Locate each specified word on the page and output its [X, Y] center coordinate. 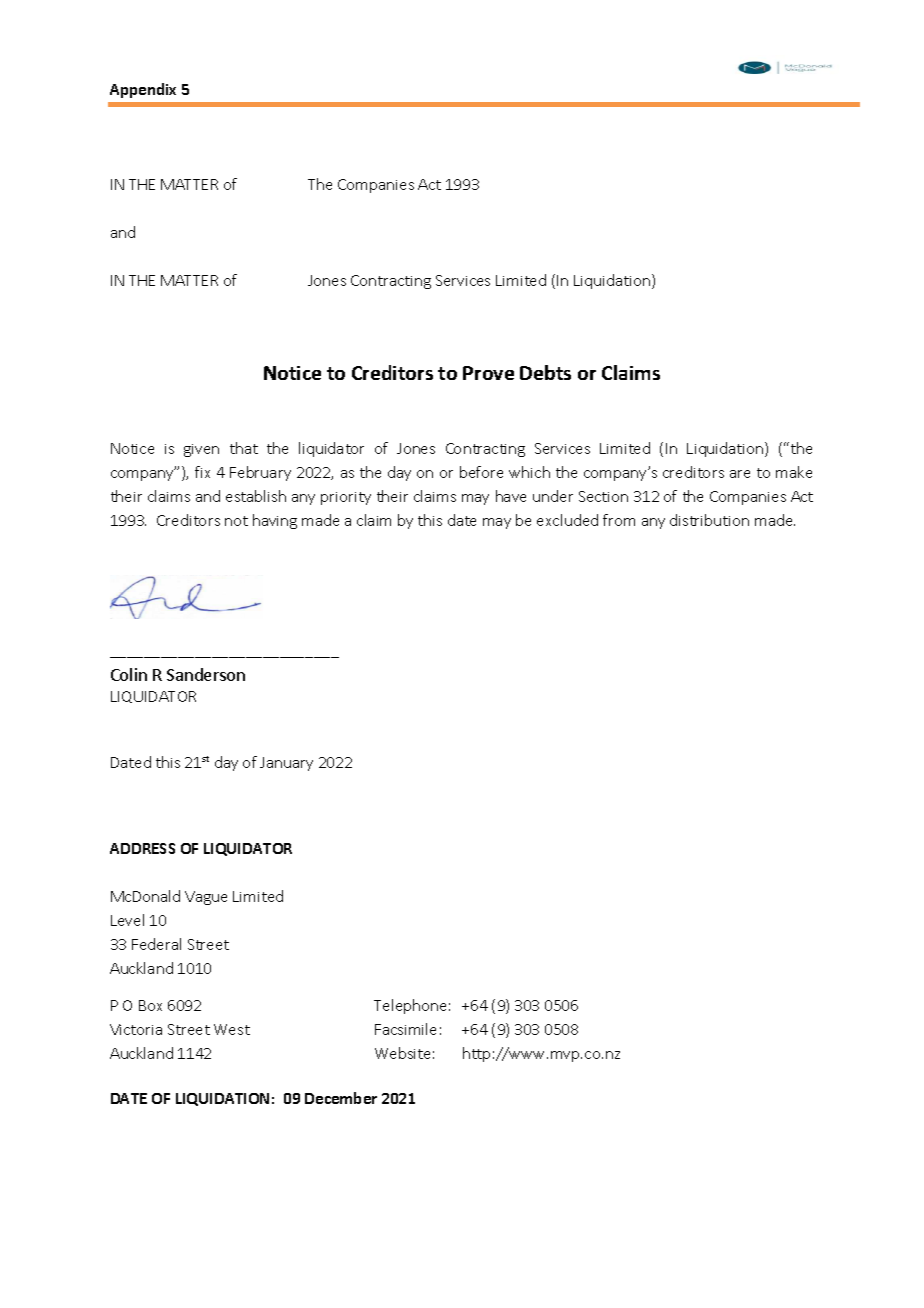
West [232, 1029]
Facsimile [405, 1029]
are [740, 474]
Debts [545, 372]
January [286, 764]
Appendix [143, 90]
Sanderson [206, 674]
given [201, 450]
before [481, 472]
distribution [709, 520]
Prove [488, 373]
